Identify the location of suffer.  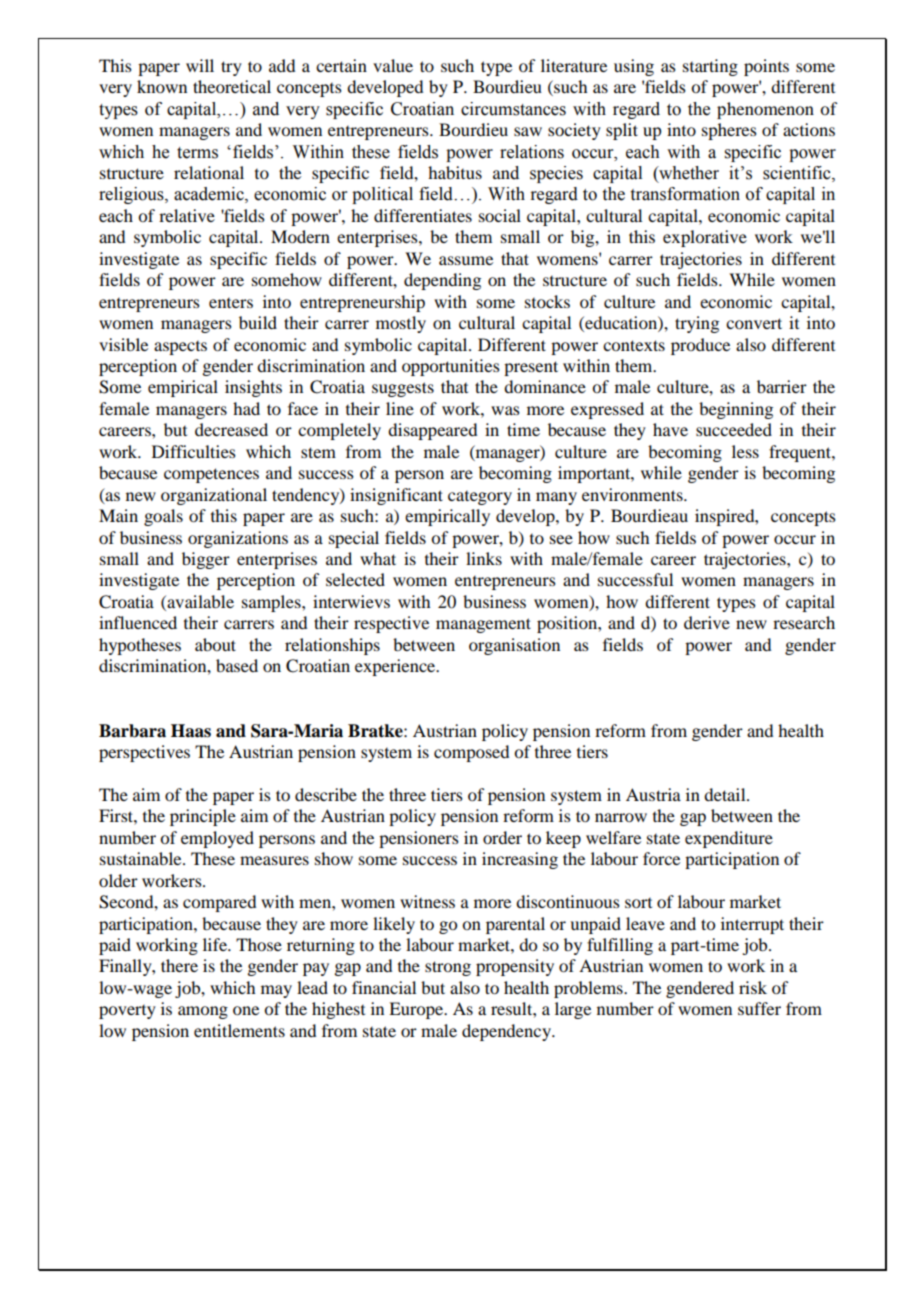
(759, 1008).
